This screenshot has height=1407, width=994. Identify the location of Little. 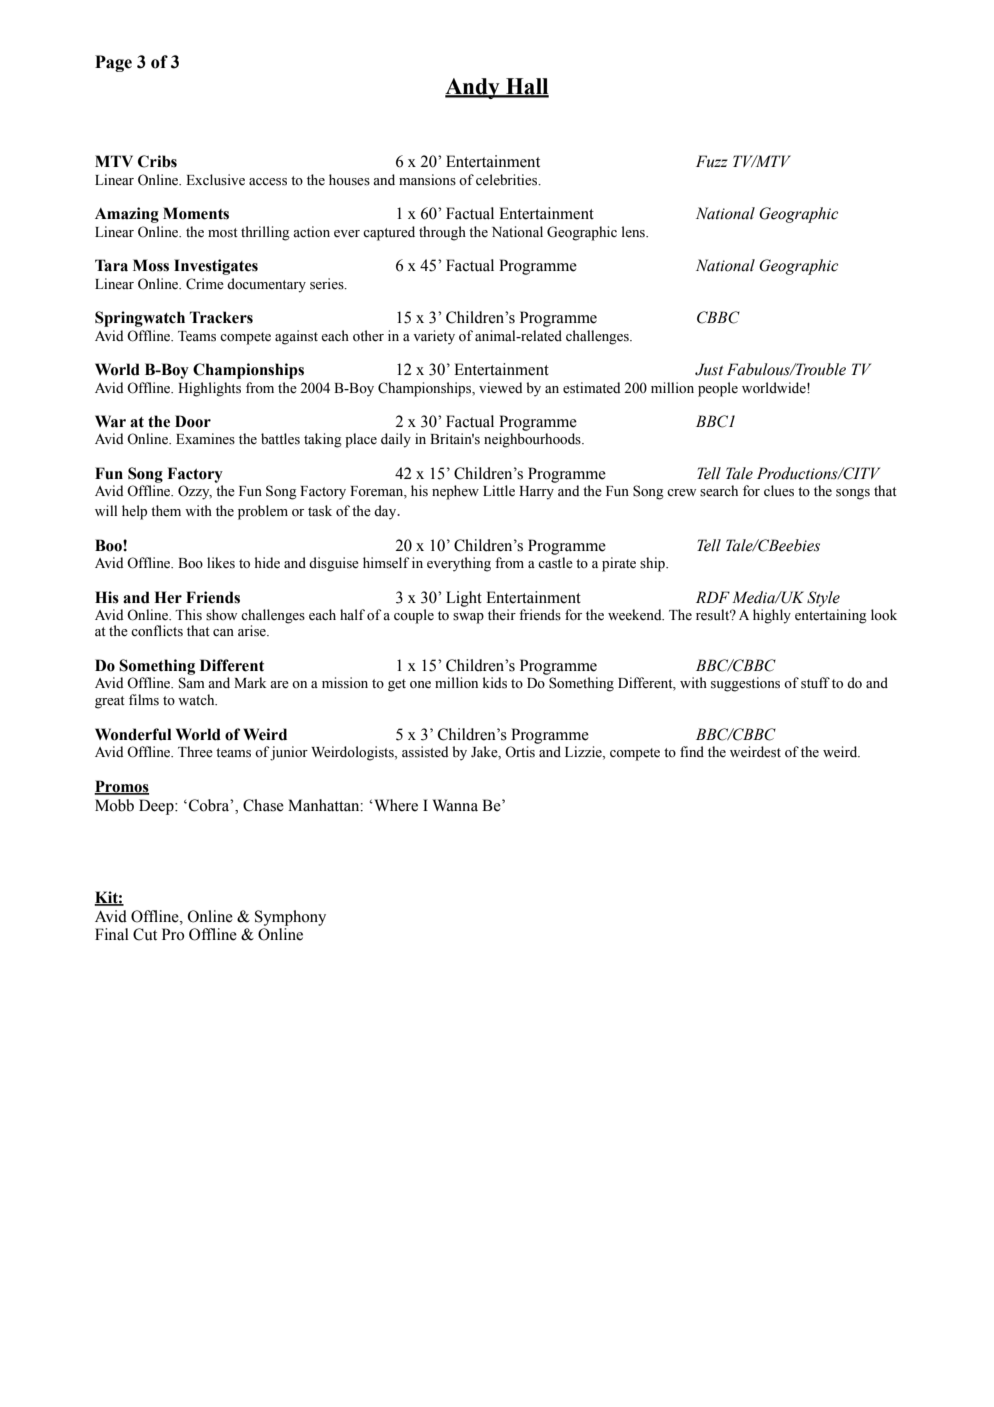
(499, 491).
